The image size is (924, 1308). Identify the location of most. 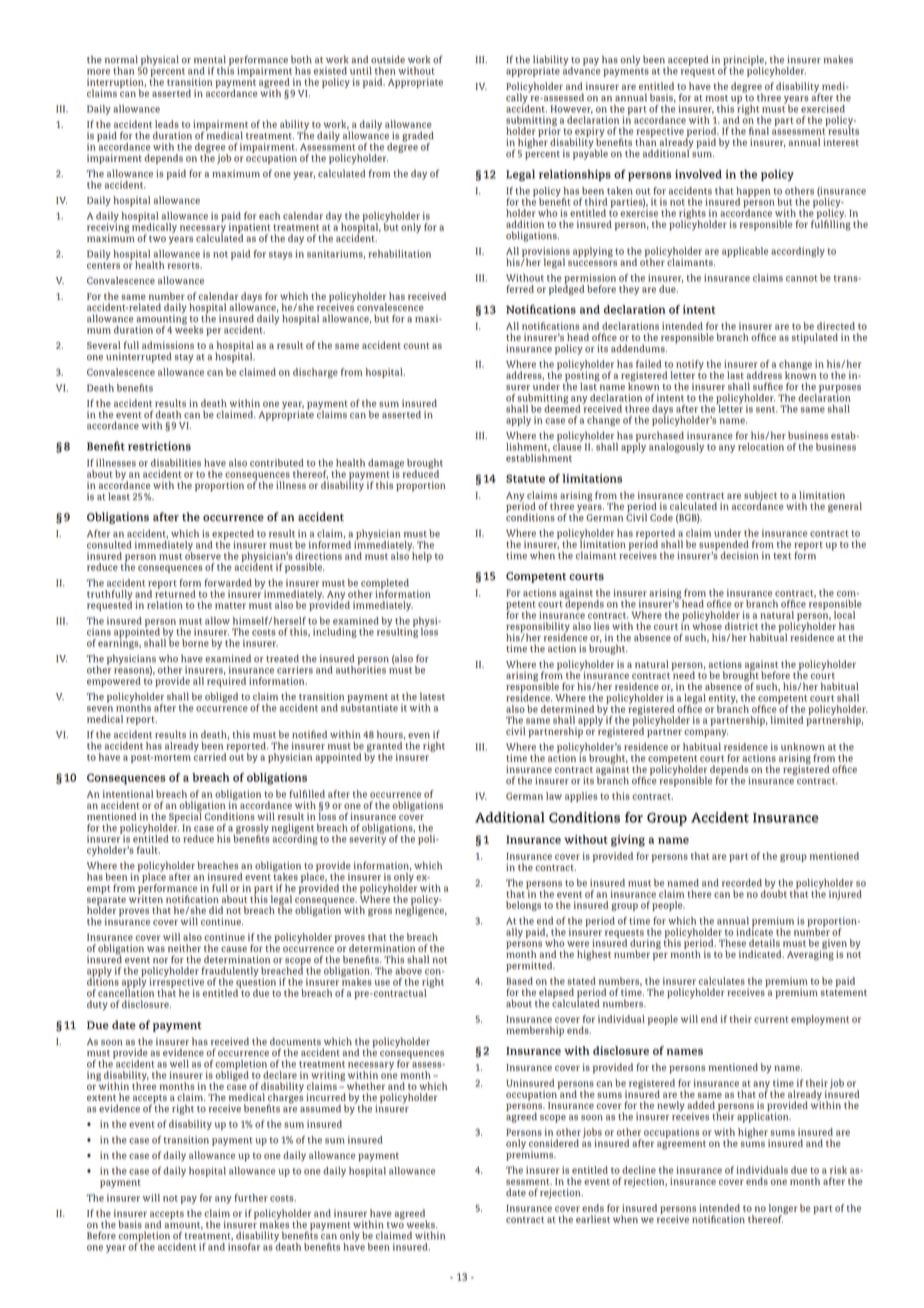
(716, 98).
